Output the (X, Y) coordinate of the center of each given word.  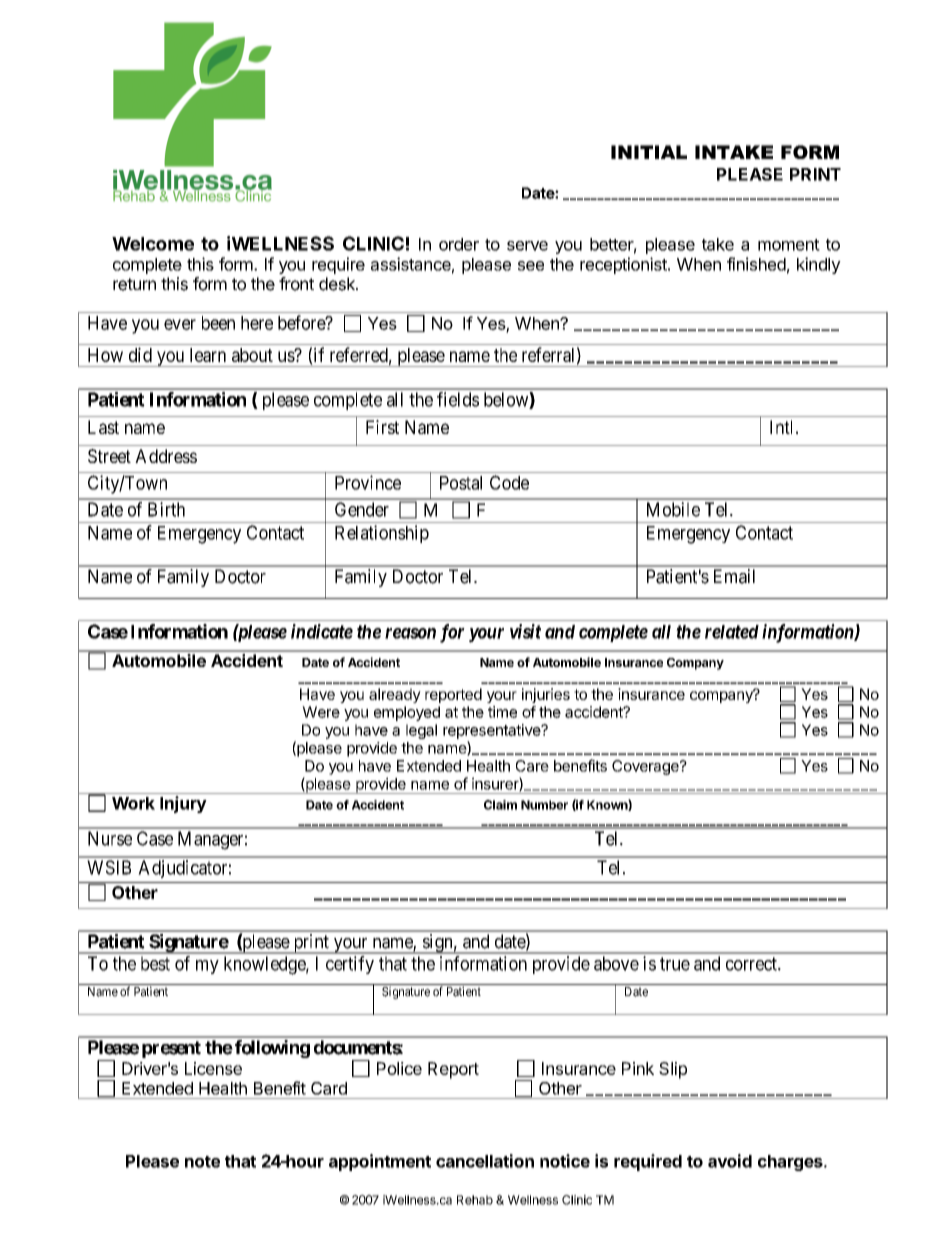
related (732, 632)
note (202, 1162)
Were (321, 712)
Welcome (153, 244)
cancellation (485, 1161)
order (459, 244)
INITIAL (649, 152)
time (502, 712)
